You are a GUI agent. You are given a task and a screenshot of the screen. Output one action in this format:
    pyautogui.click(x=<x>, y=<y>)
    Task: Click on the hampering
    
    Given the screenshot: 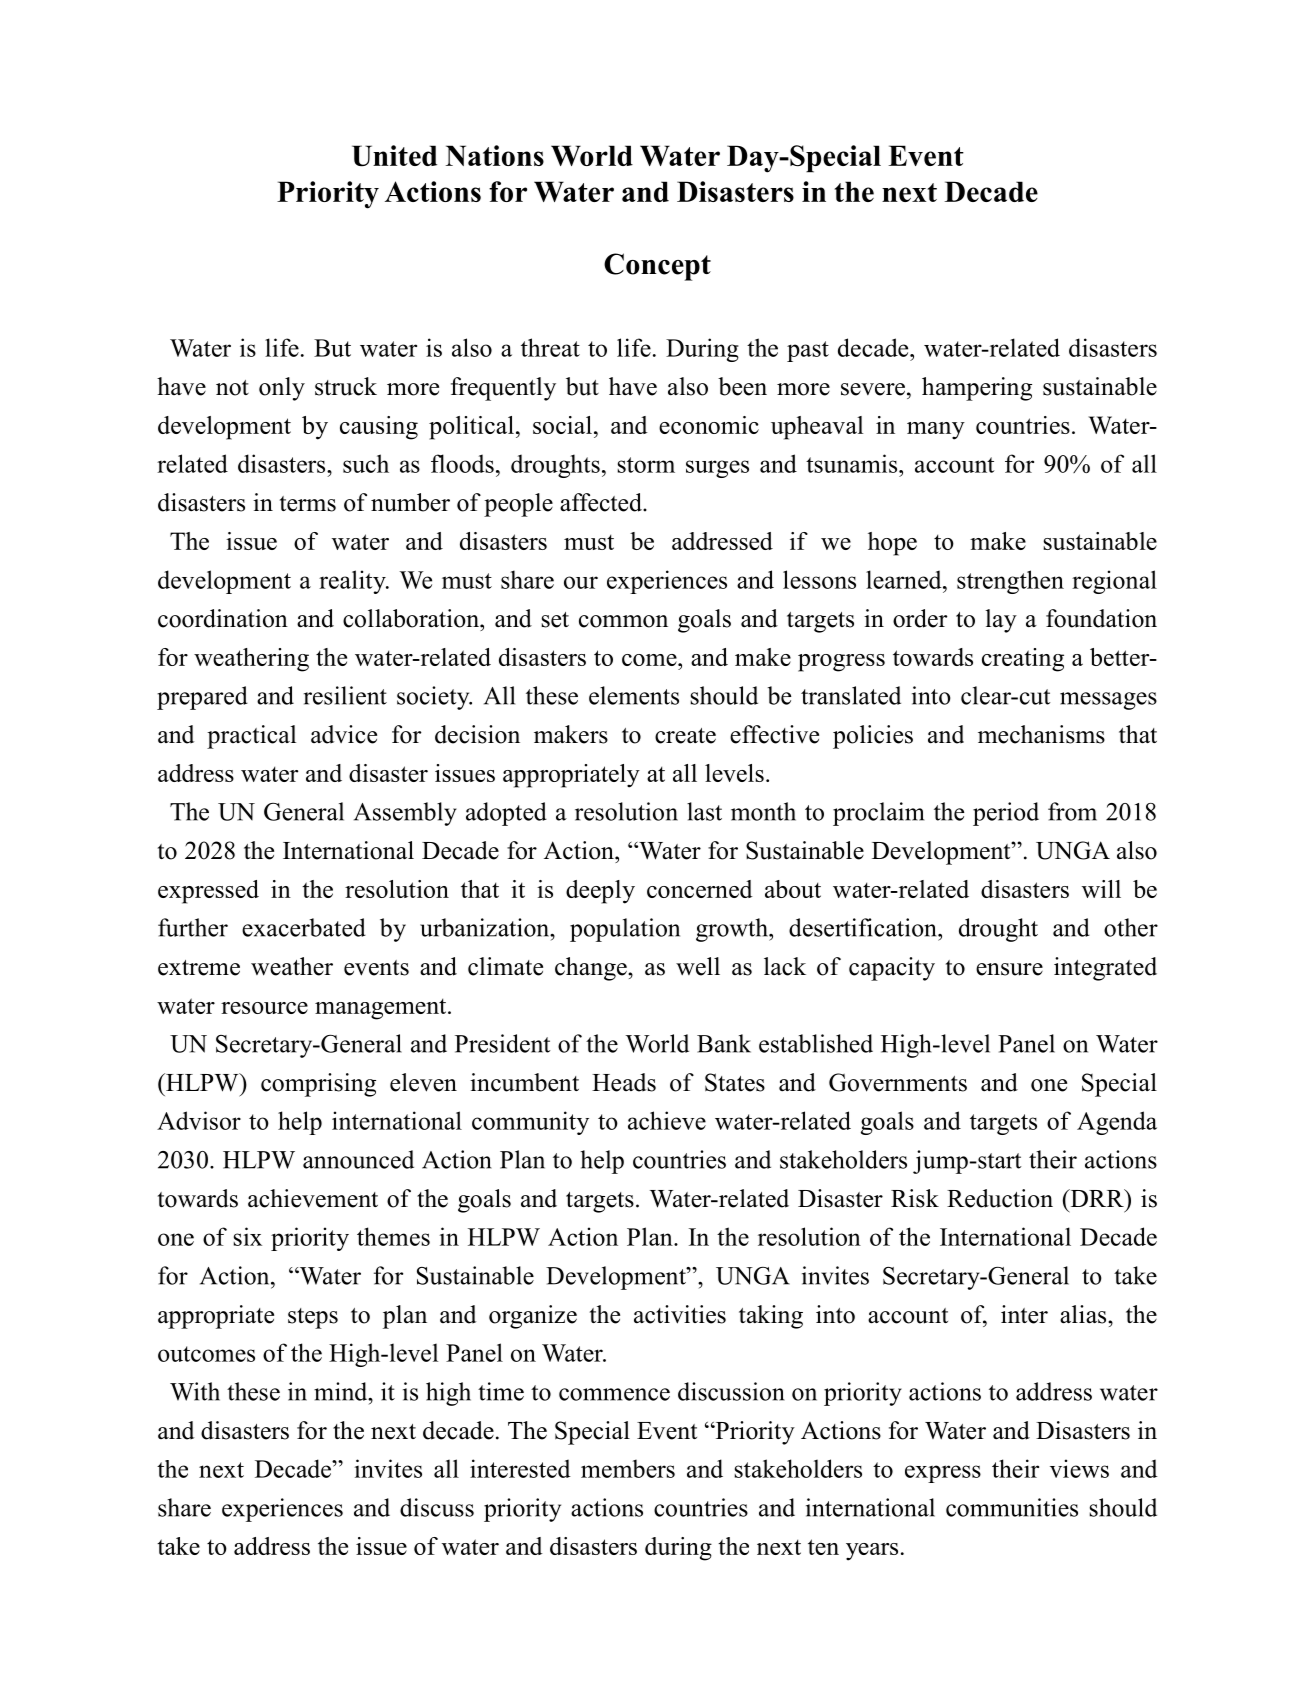 What is the action you would take?
    pyautogui.click(x=977, y=389)
